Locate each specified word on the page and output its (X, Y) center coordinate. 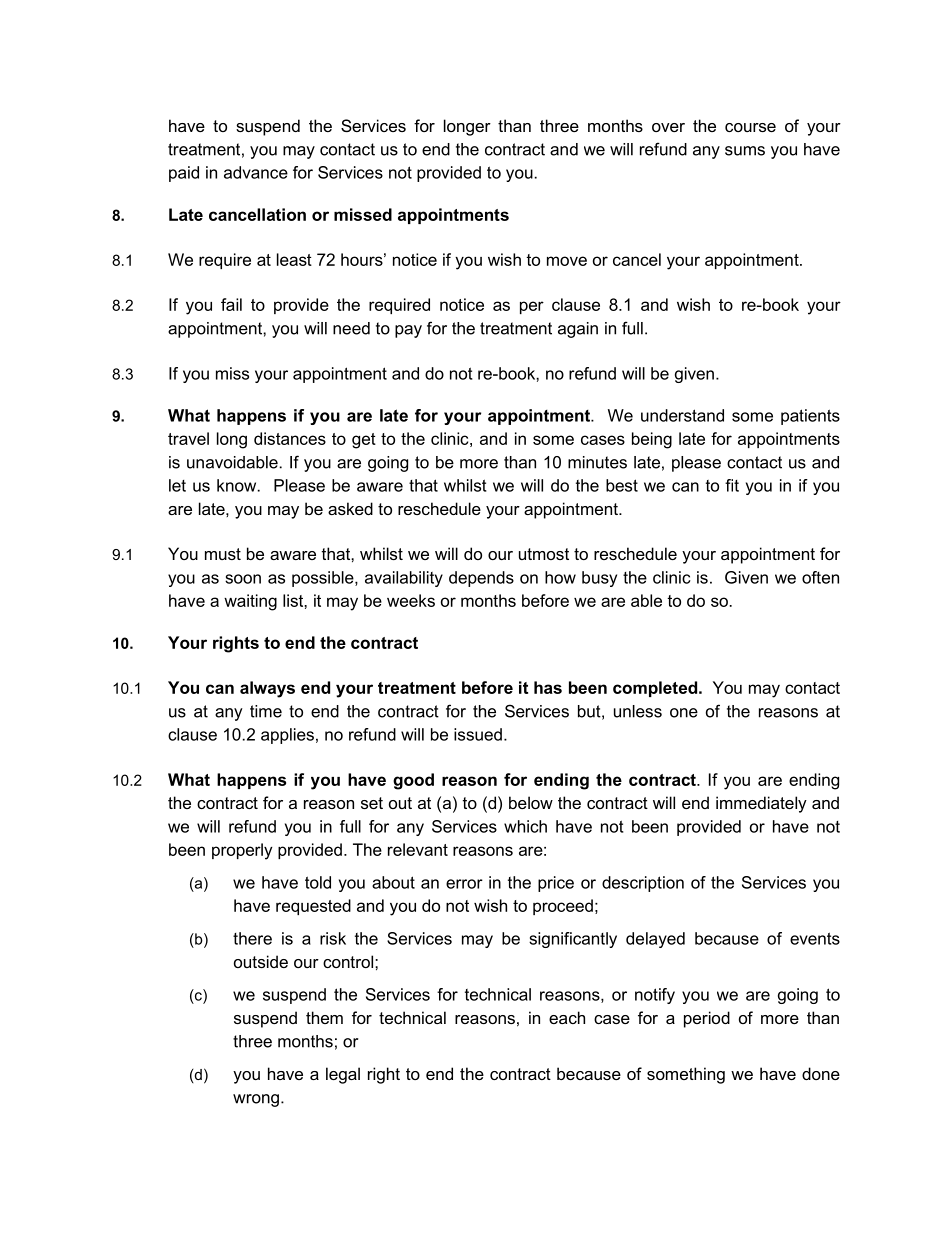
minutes (597, 462)
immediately (761, 804)
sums (745, 151)
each (567, 1017)
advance (256, 172)
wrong (256, 1100)
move (567, 261)
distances (290, 438)
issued (478, 734)
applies (287, 736)
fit (732, 485)
